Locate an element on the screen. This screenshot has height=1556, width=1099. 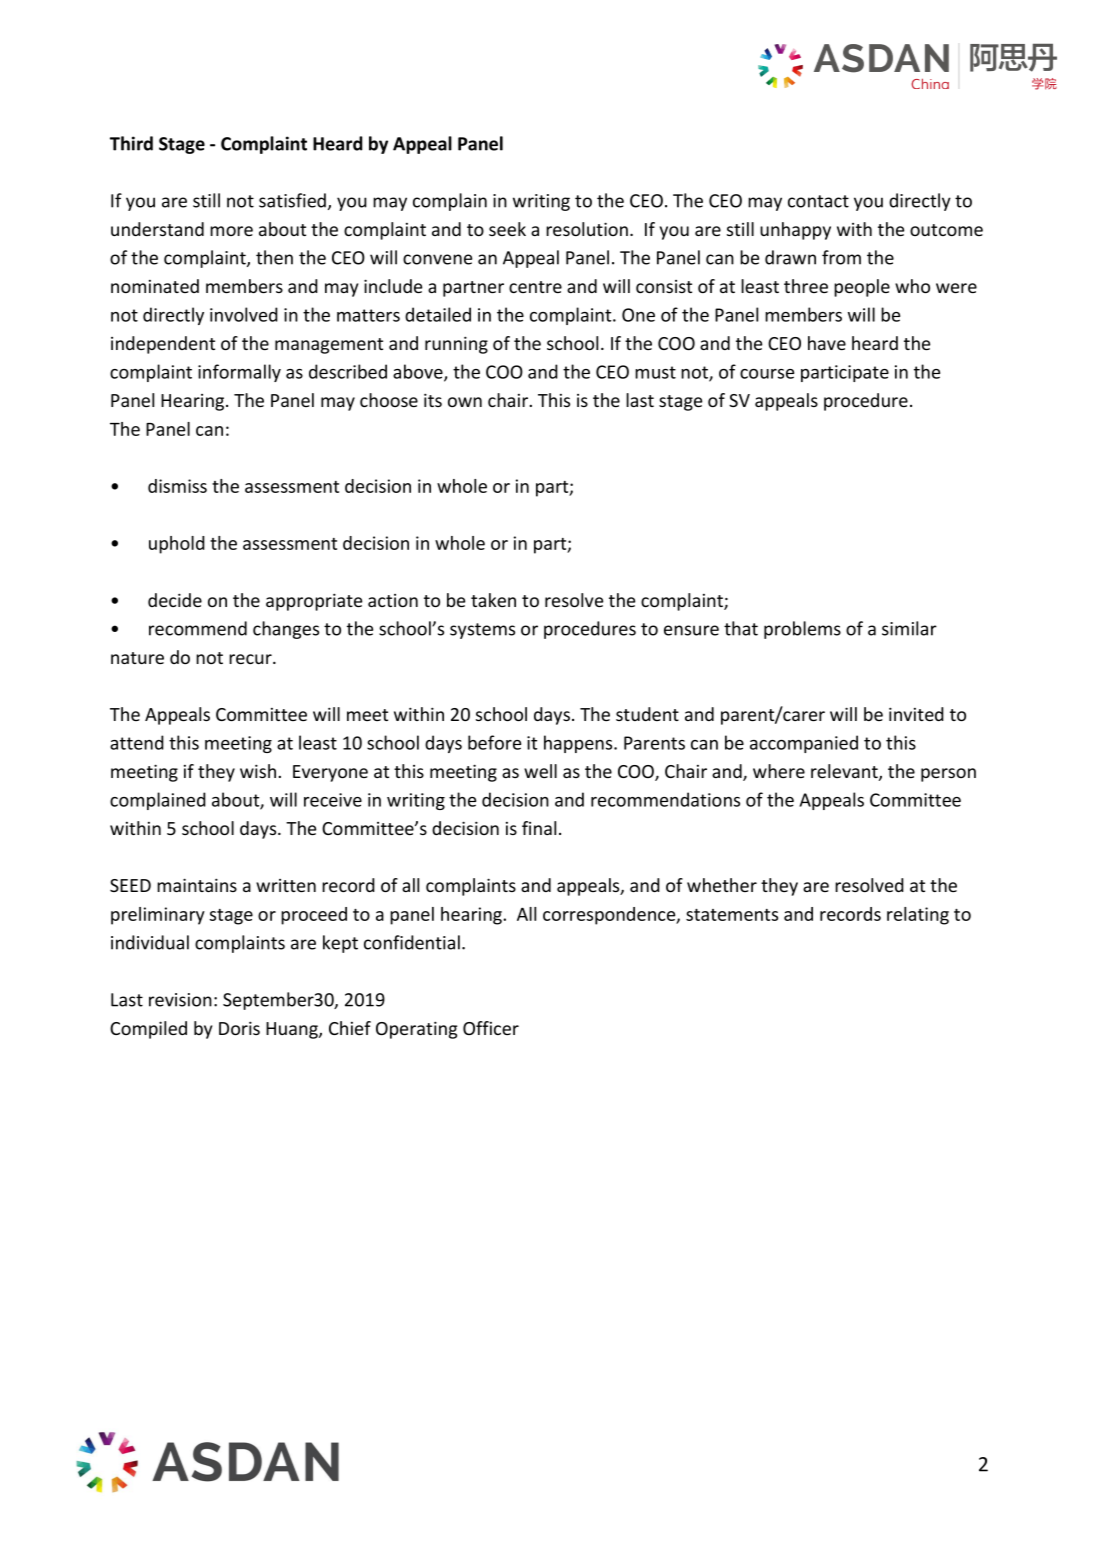
seek is located at coordinates (507, 229).
